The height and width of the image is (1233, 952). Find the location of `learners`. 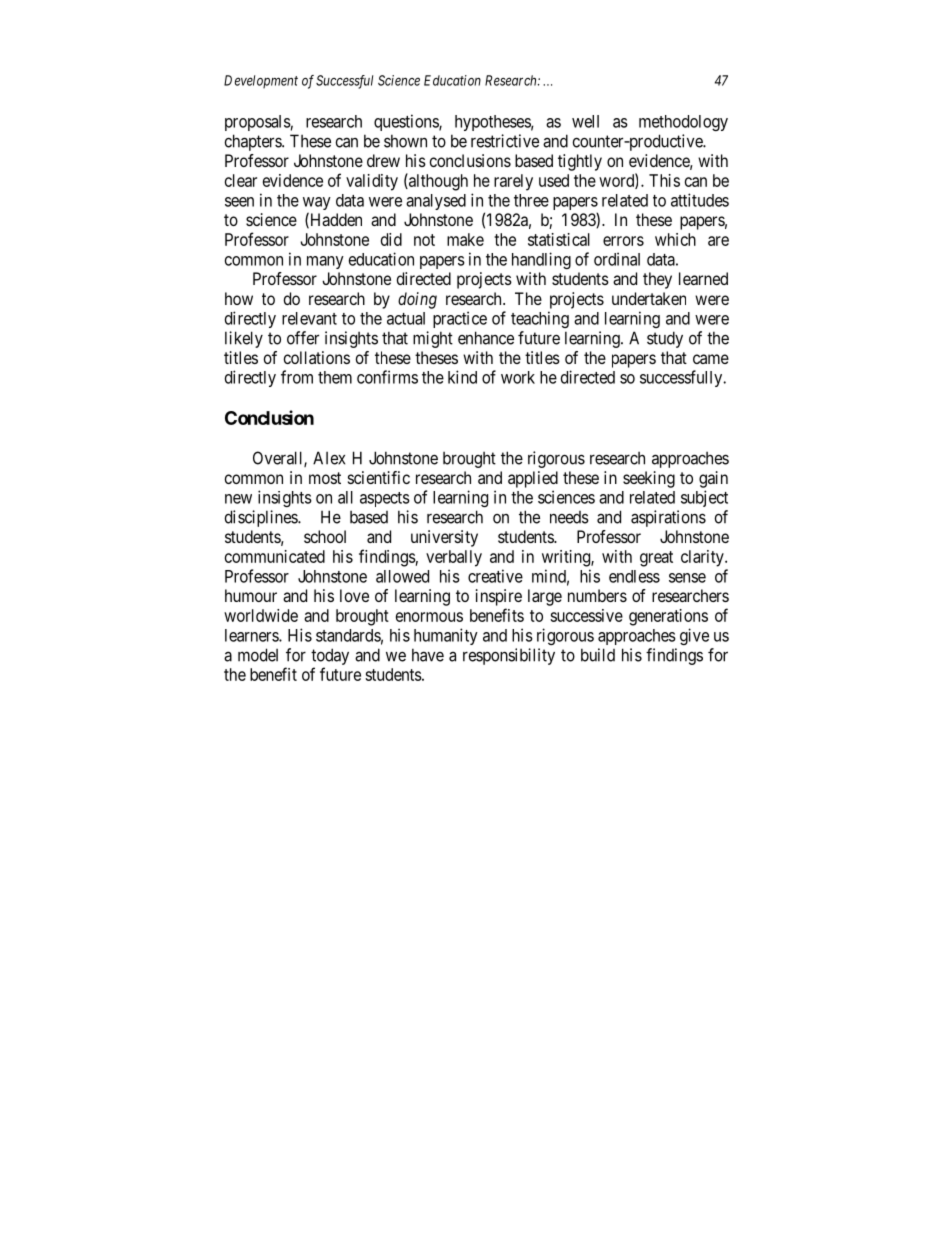

learners is located at coordinates (252, 635).
